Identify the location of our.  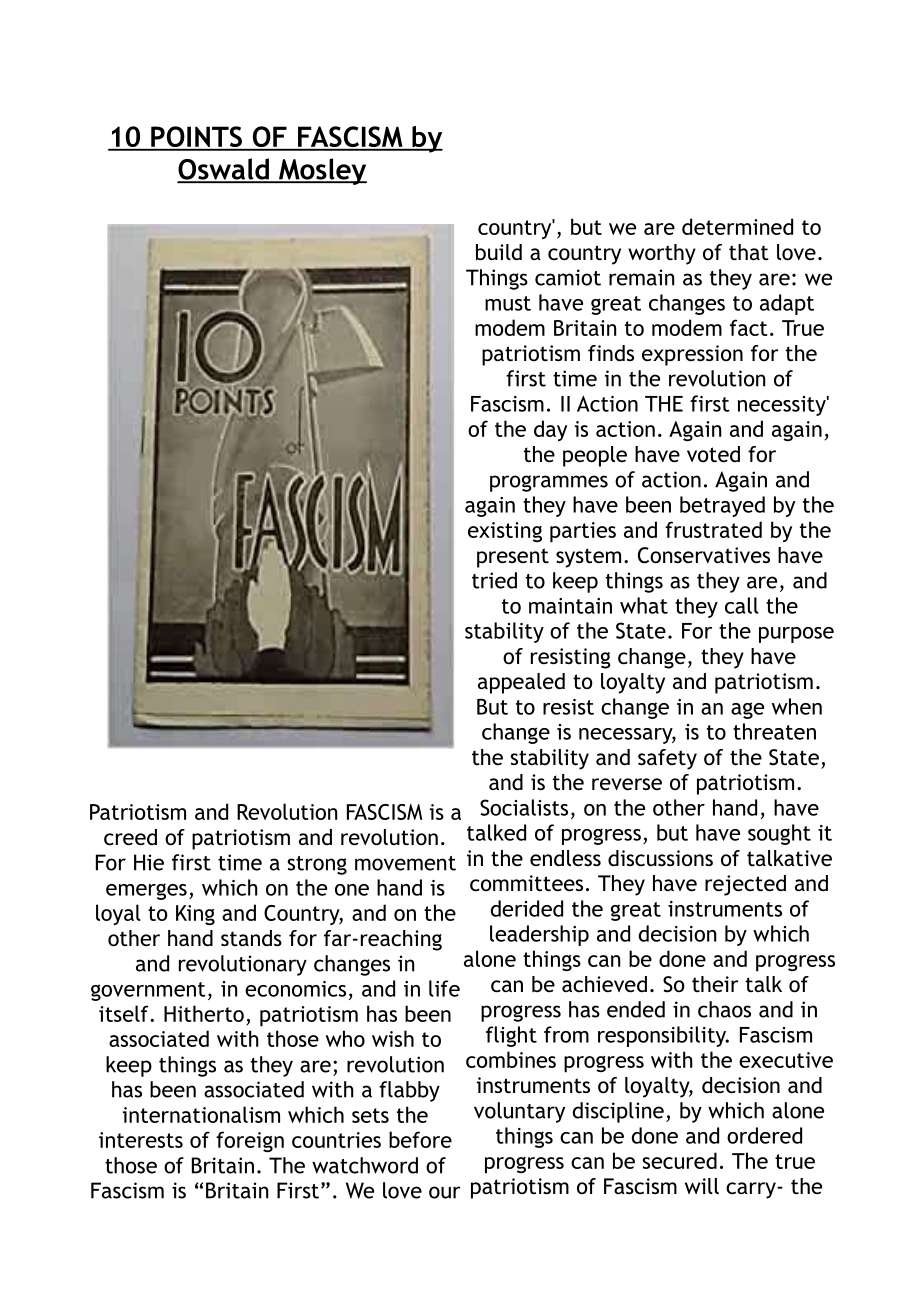
(444, 1192).
